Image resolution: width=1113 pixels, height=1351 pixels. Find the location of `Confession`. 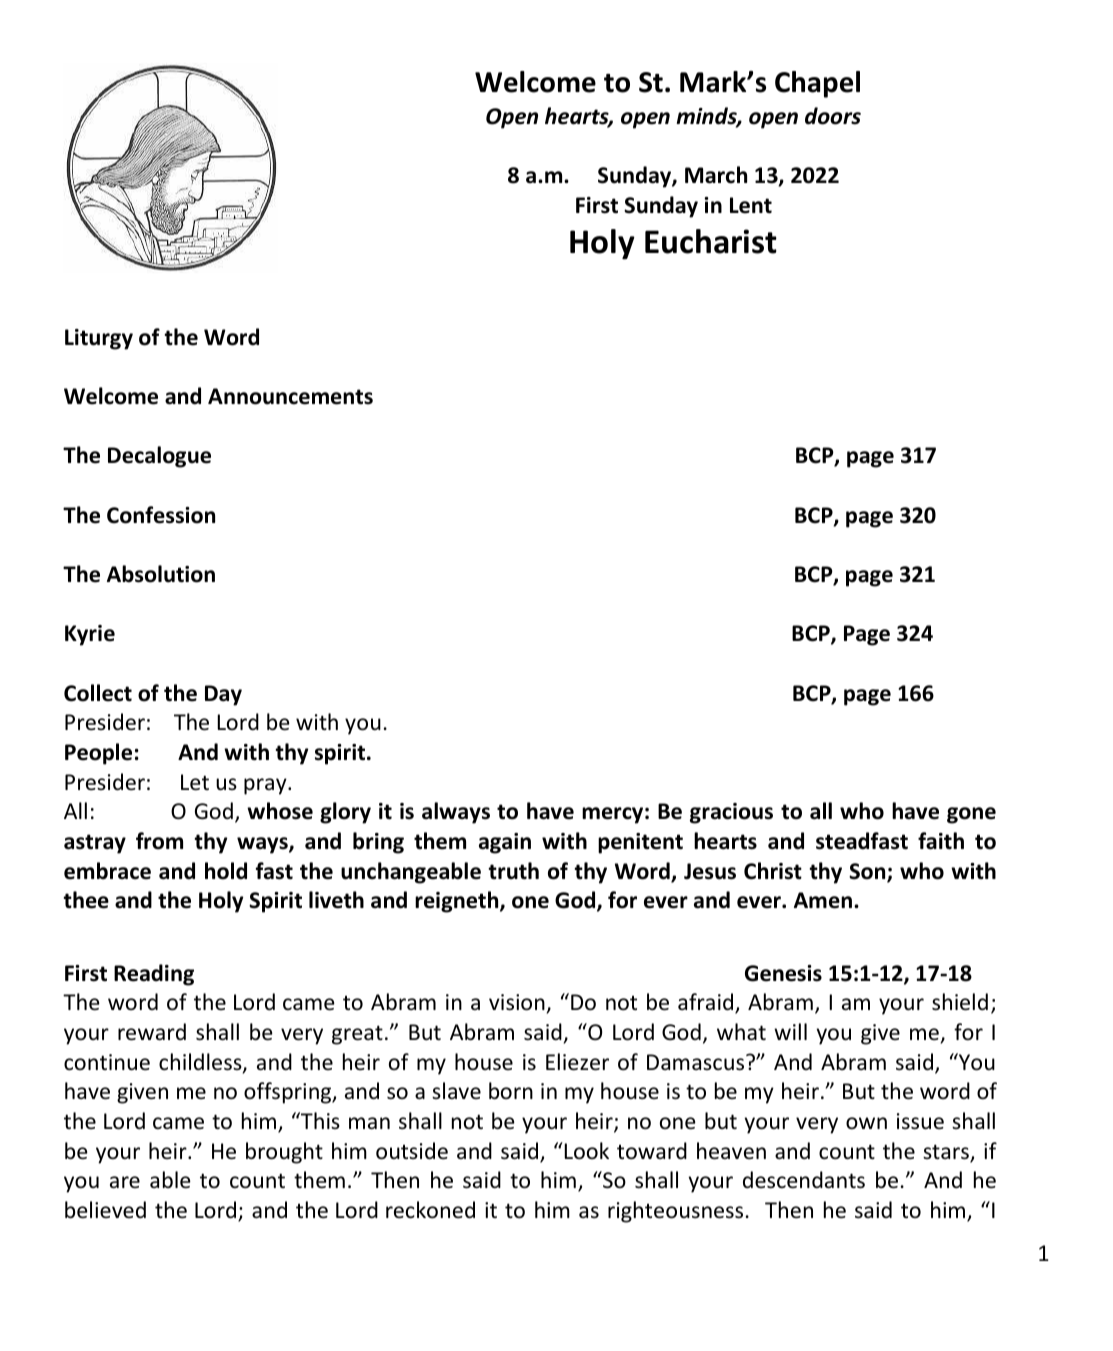

Confession is located at coordinates (161, 515).
